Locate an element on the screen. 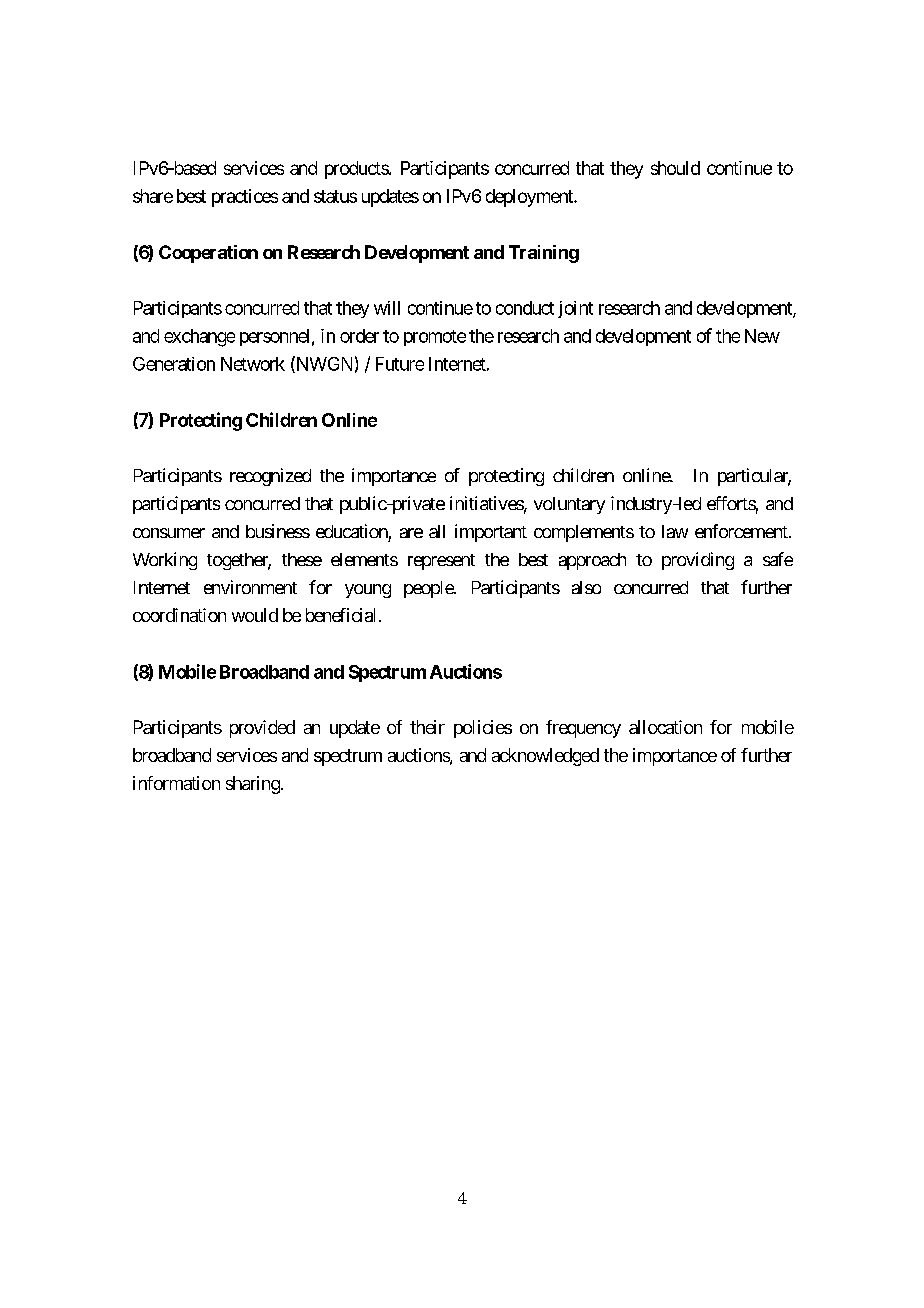 The height and width of the screenshot is (1308, 924). deployment is located at coordinates (530, 198).
